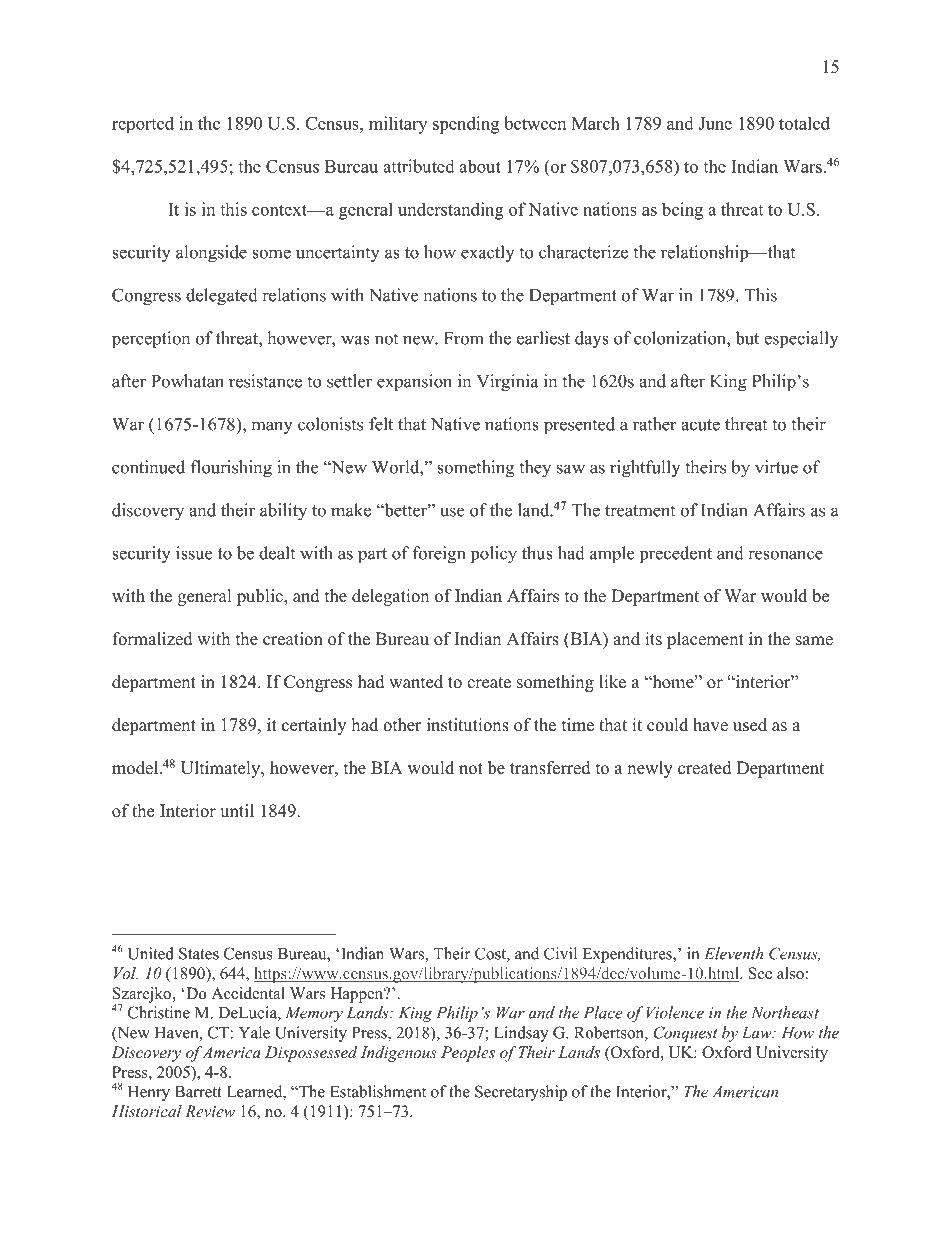  I want to click on Barrett, so click(198, 1092).
